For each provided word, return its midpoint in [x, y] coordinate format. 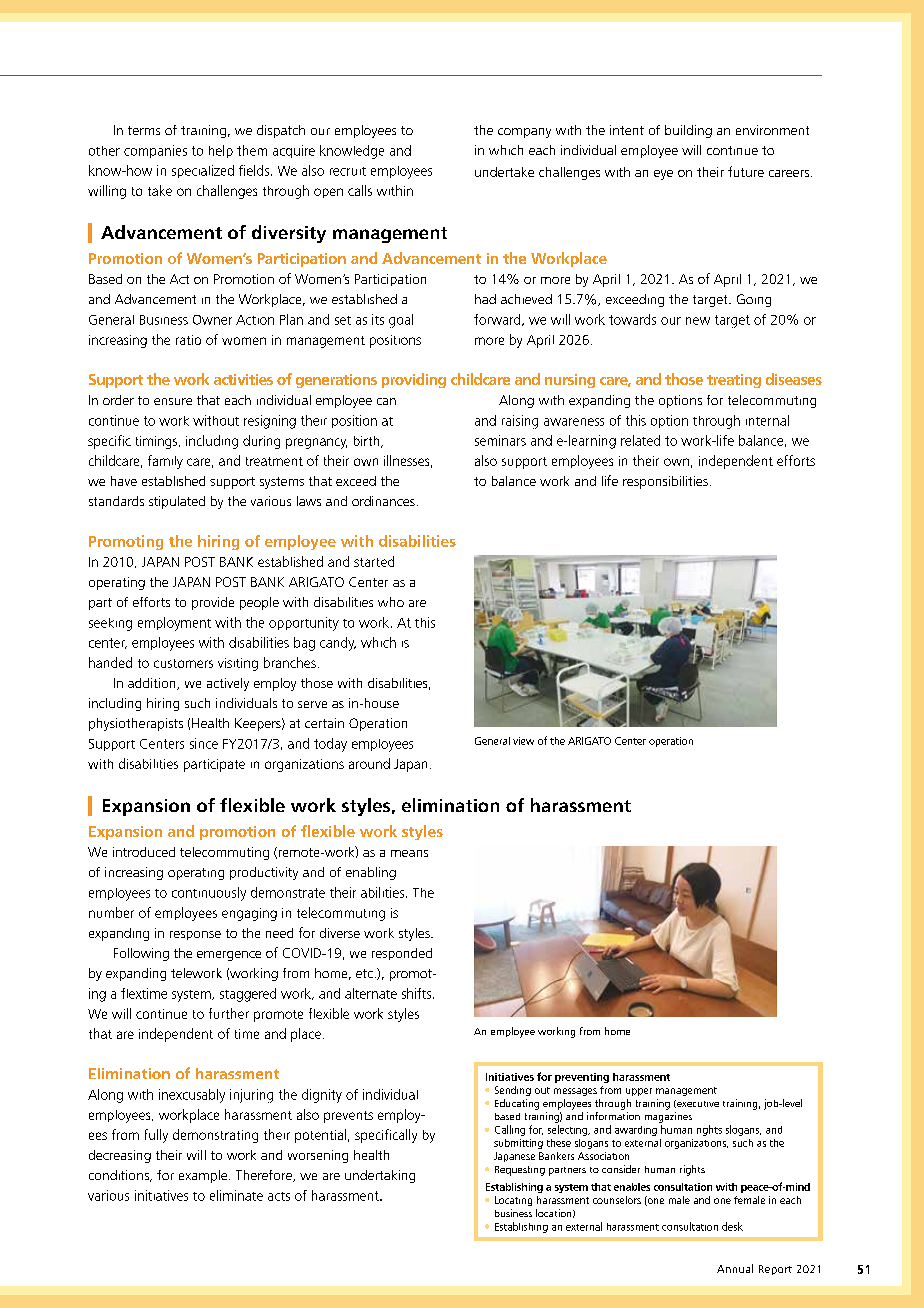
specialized [203, 171]
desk [732, 1226]
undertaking [380, 1176]
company [524, 133]
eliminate [236, 1195]
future [746, 171]
